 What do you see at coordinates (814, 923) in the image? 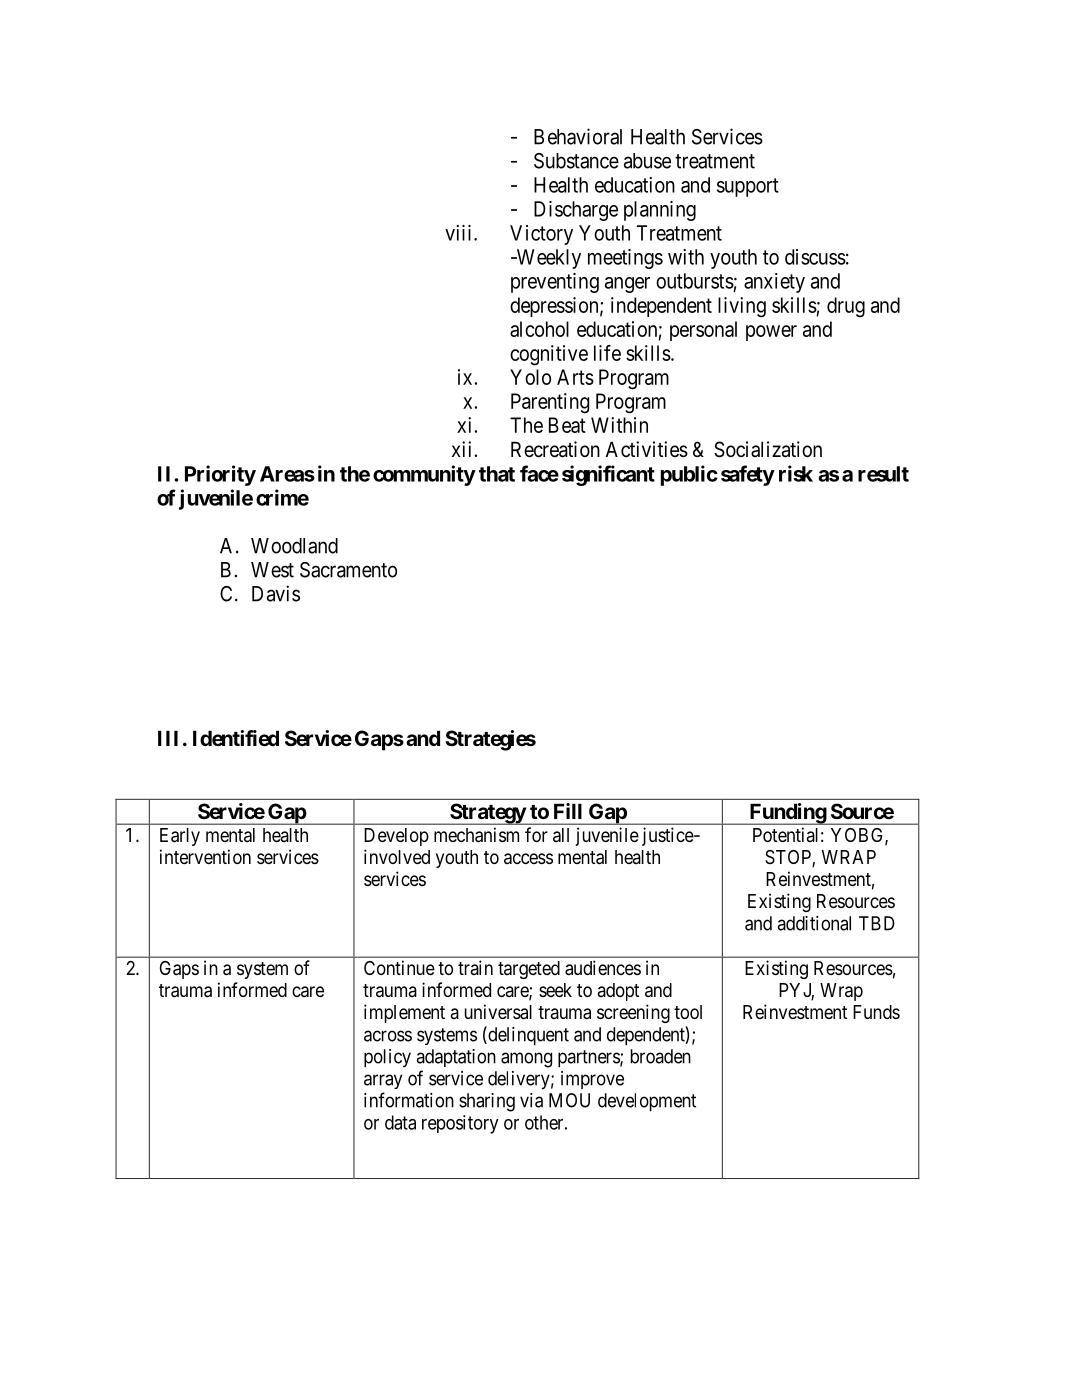
I see `additional` at bounding box center [814, 923].
